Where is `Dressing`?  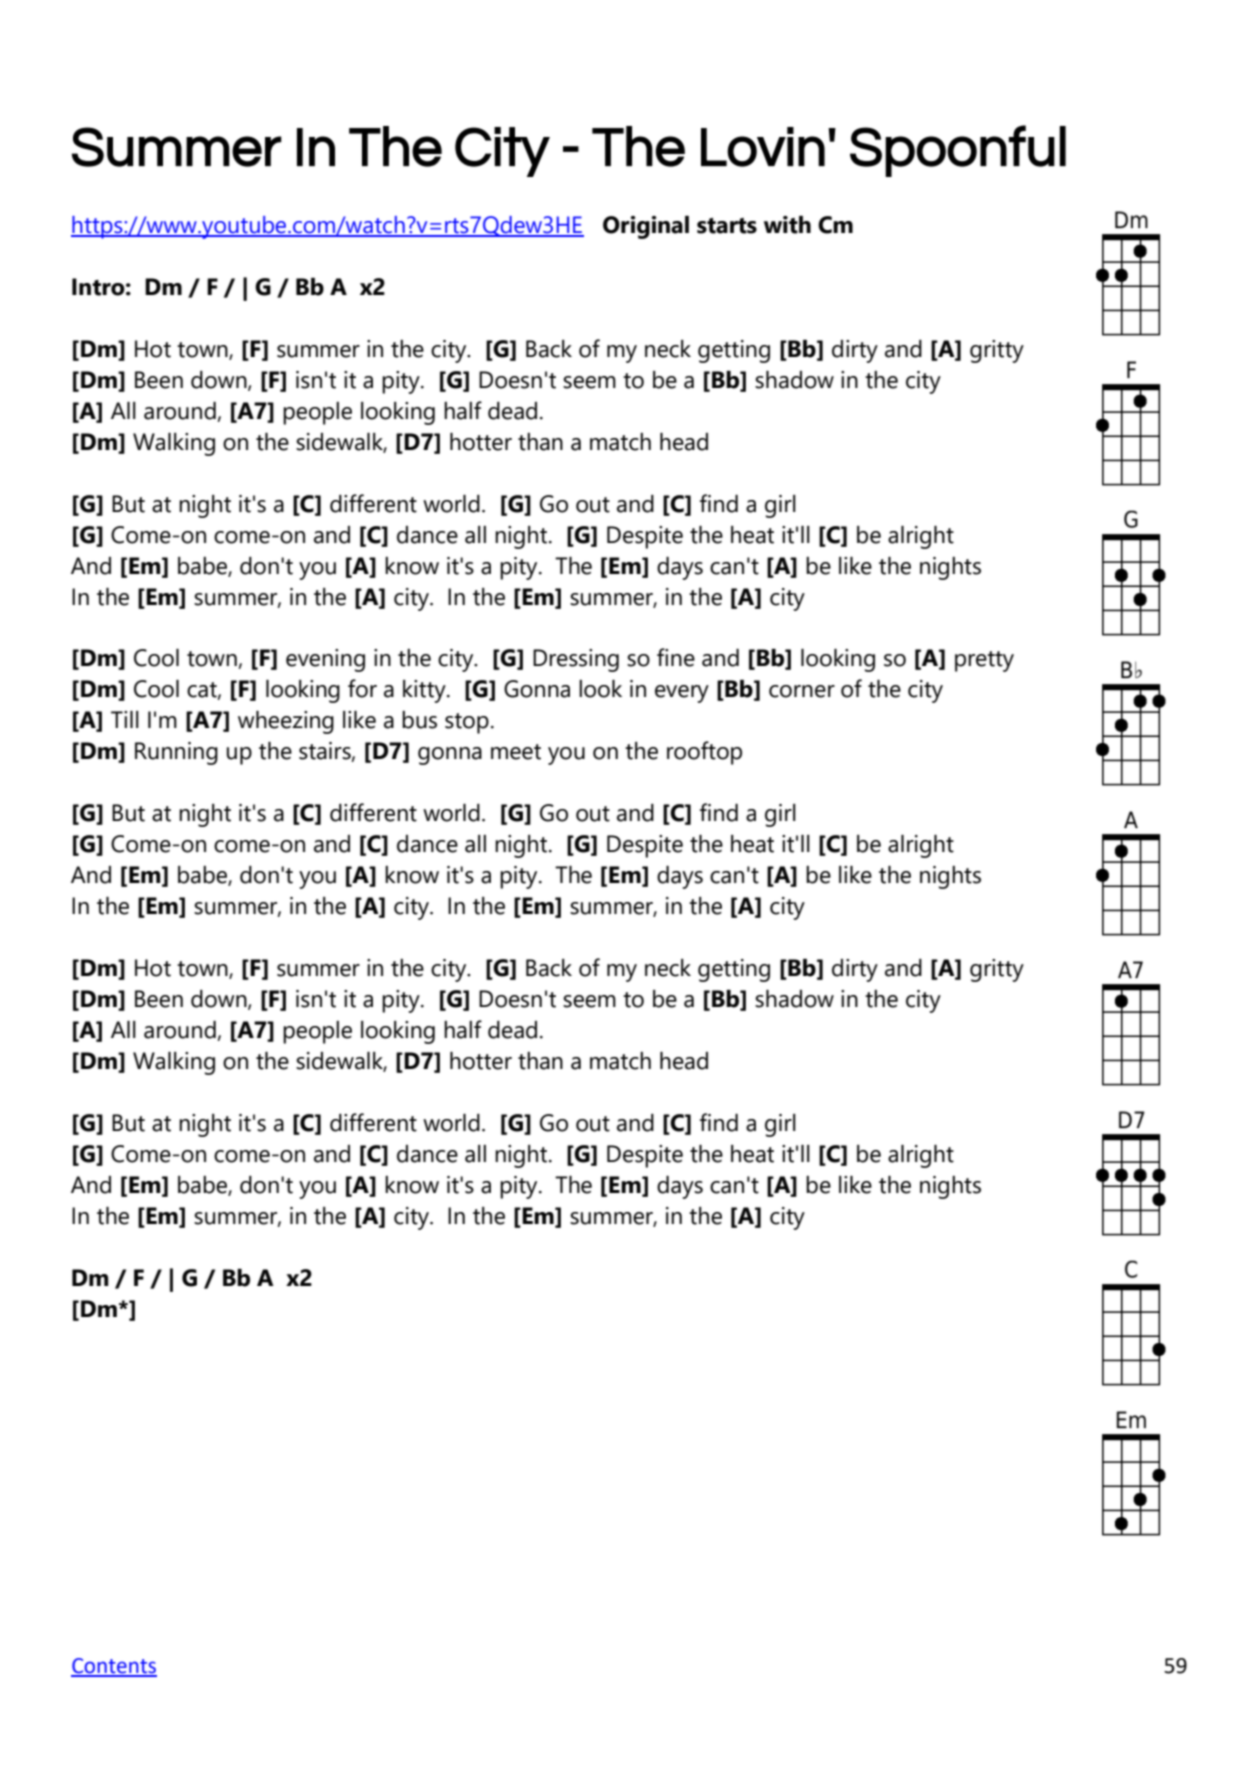
Dressing is located at coordinates (576, 660).
